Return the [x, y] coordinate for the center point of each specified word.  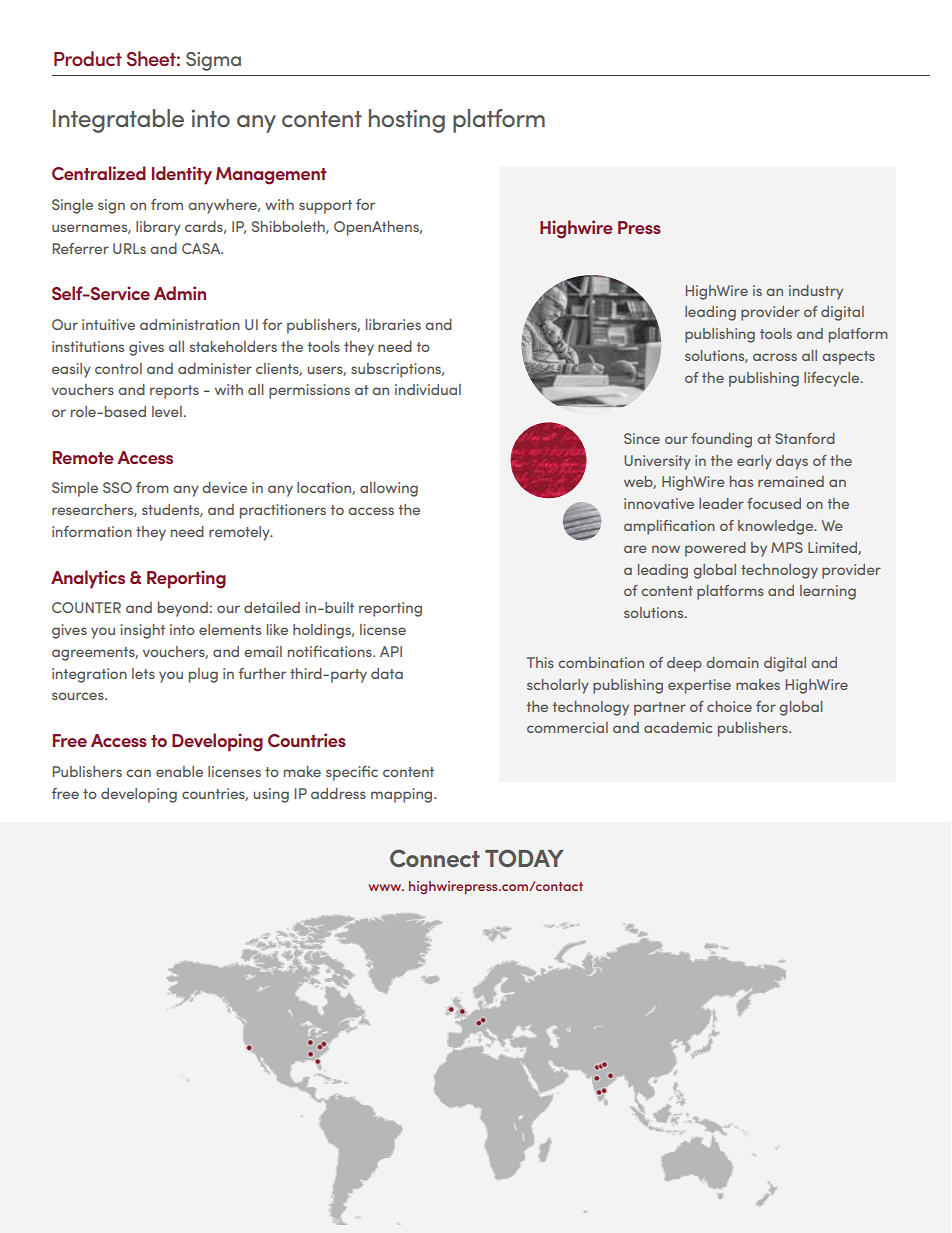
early [754, 462]
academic [678, 727]
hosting [407, 121]
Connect [435, 858]
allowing [389, 489]
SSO [117, 487]
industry [816, 292]
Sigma [213, 61]
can [138, 773]
